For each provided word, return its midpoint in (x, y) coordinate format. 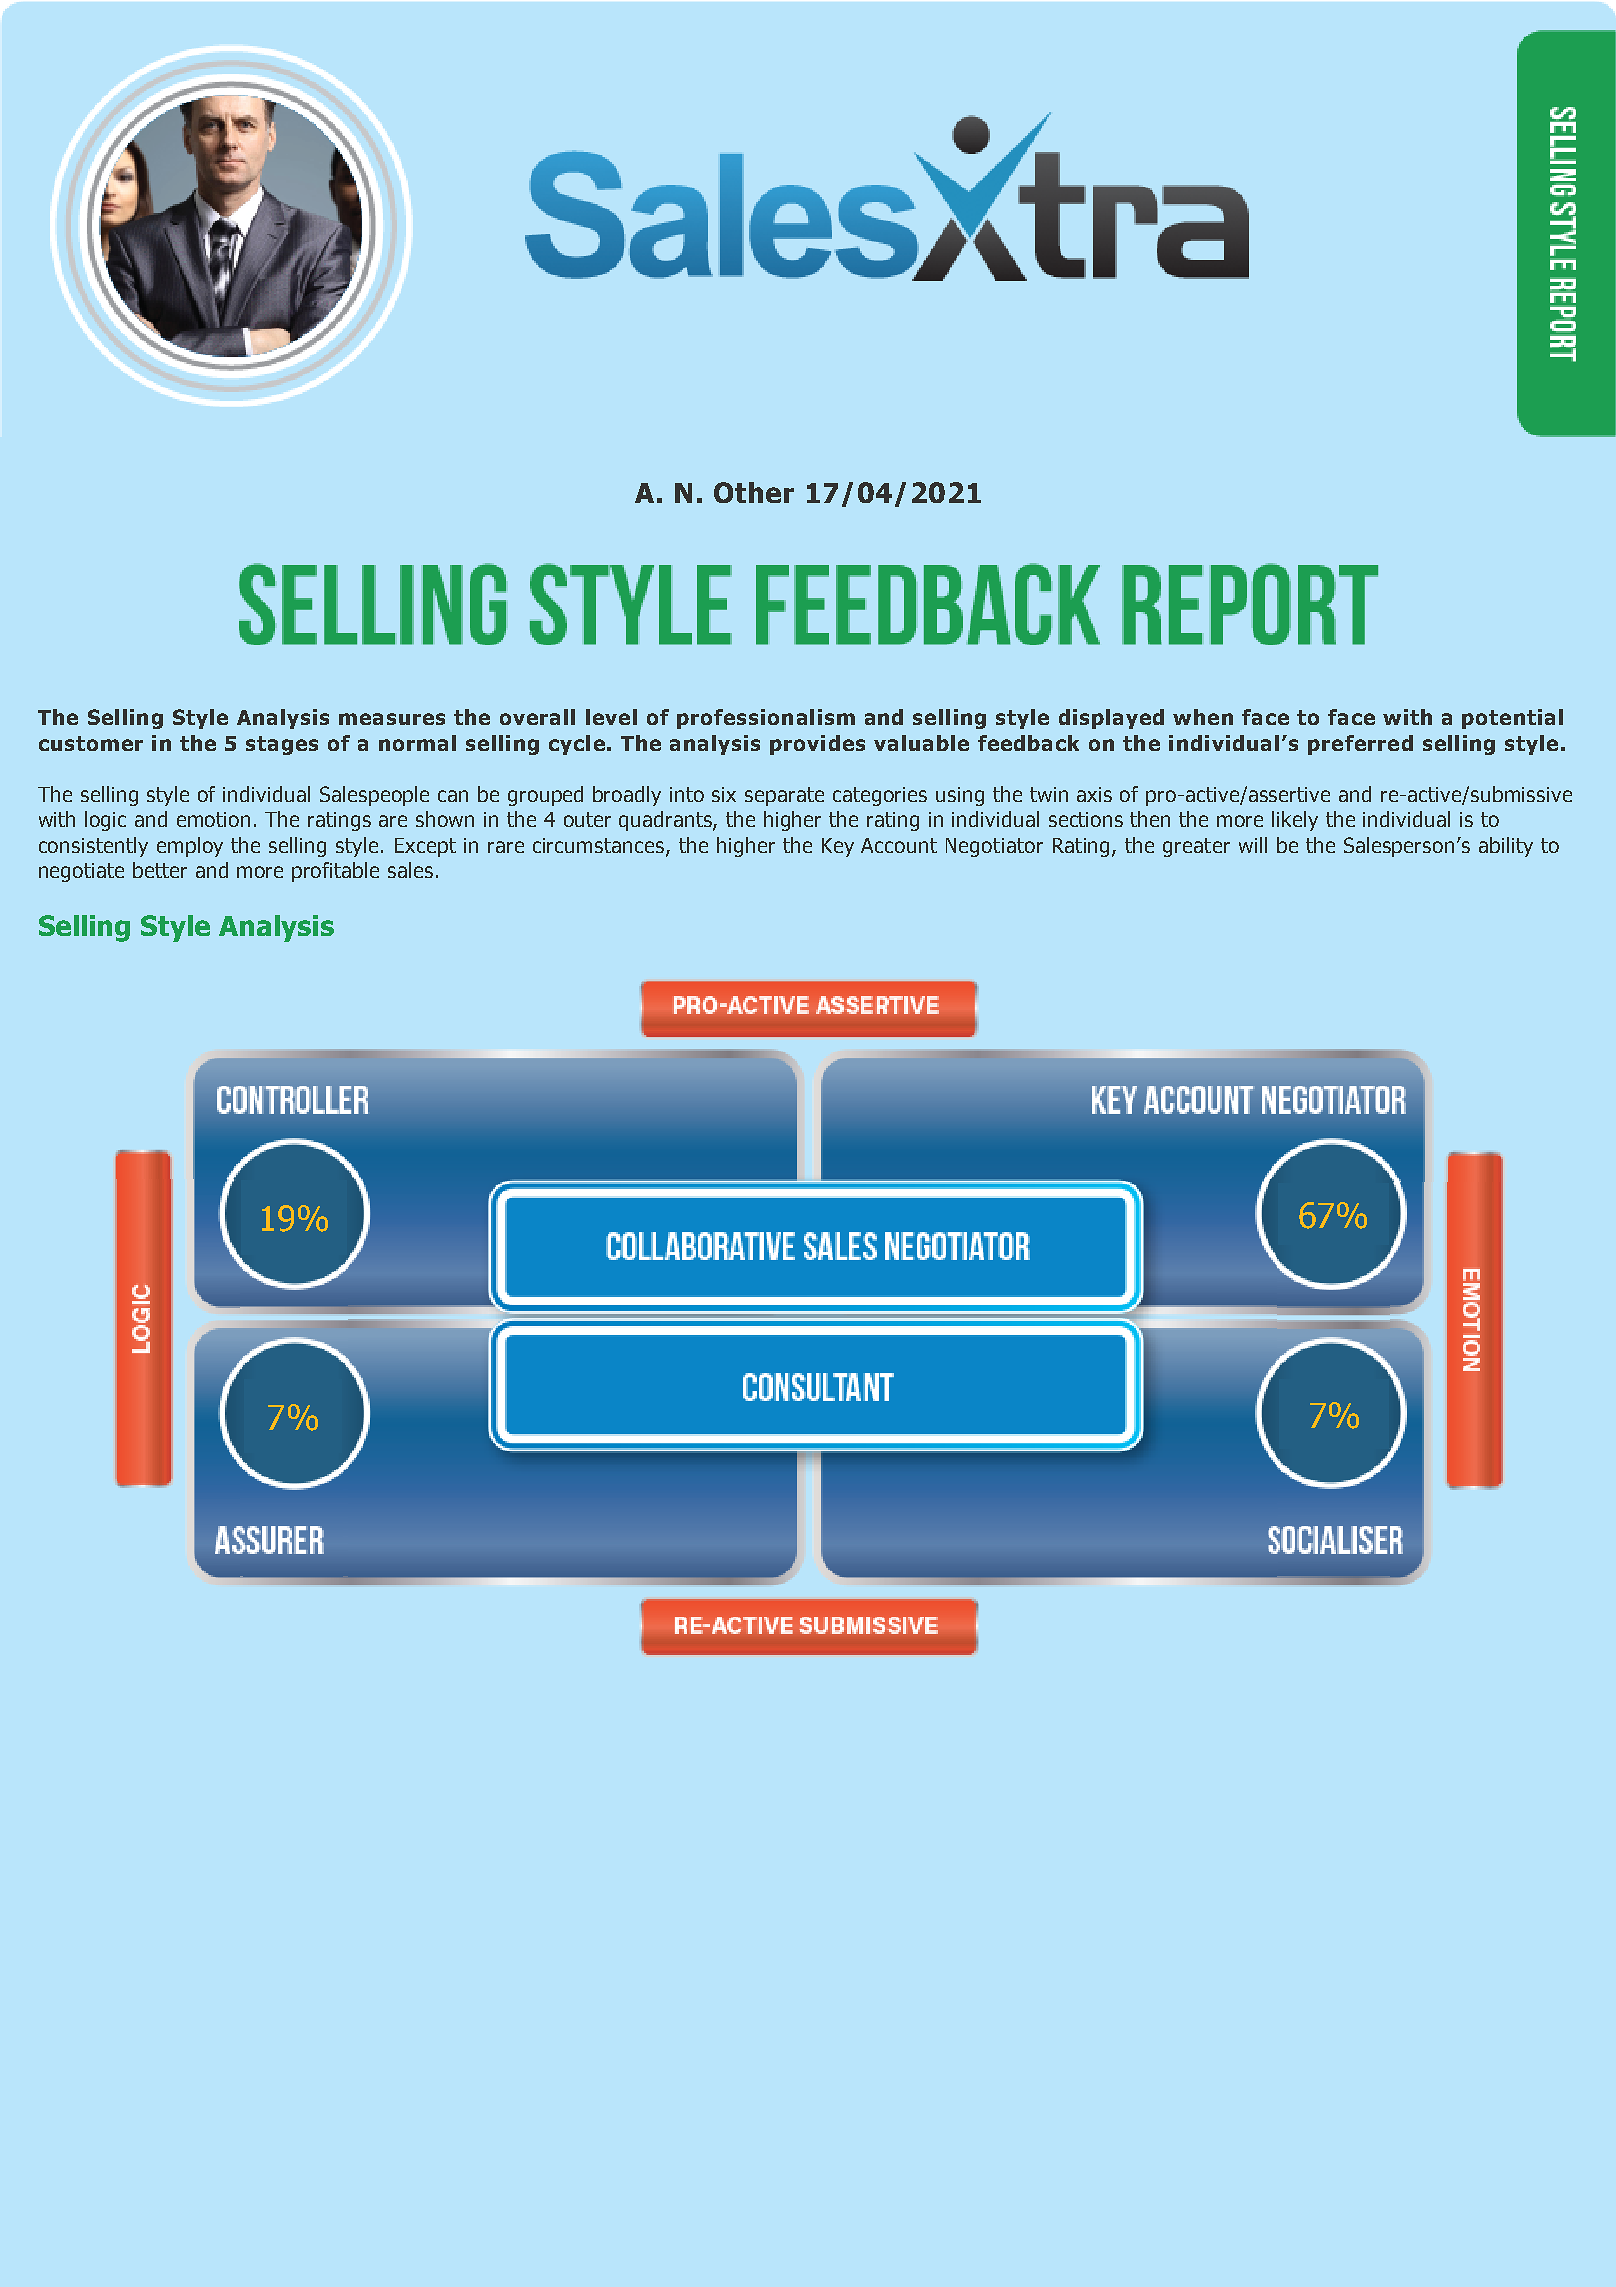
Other (754, 492)
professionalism (766, 719)
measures (392, 719)
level (611, 717)
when (1203, 717)
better (160, 870)
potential (1512, 719)
